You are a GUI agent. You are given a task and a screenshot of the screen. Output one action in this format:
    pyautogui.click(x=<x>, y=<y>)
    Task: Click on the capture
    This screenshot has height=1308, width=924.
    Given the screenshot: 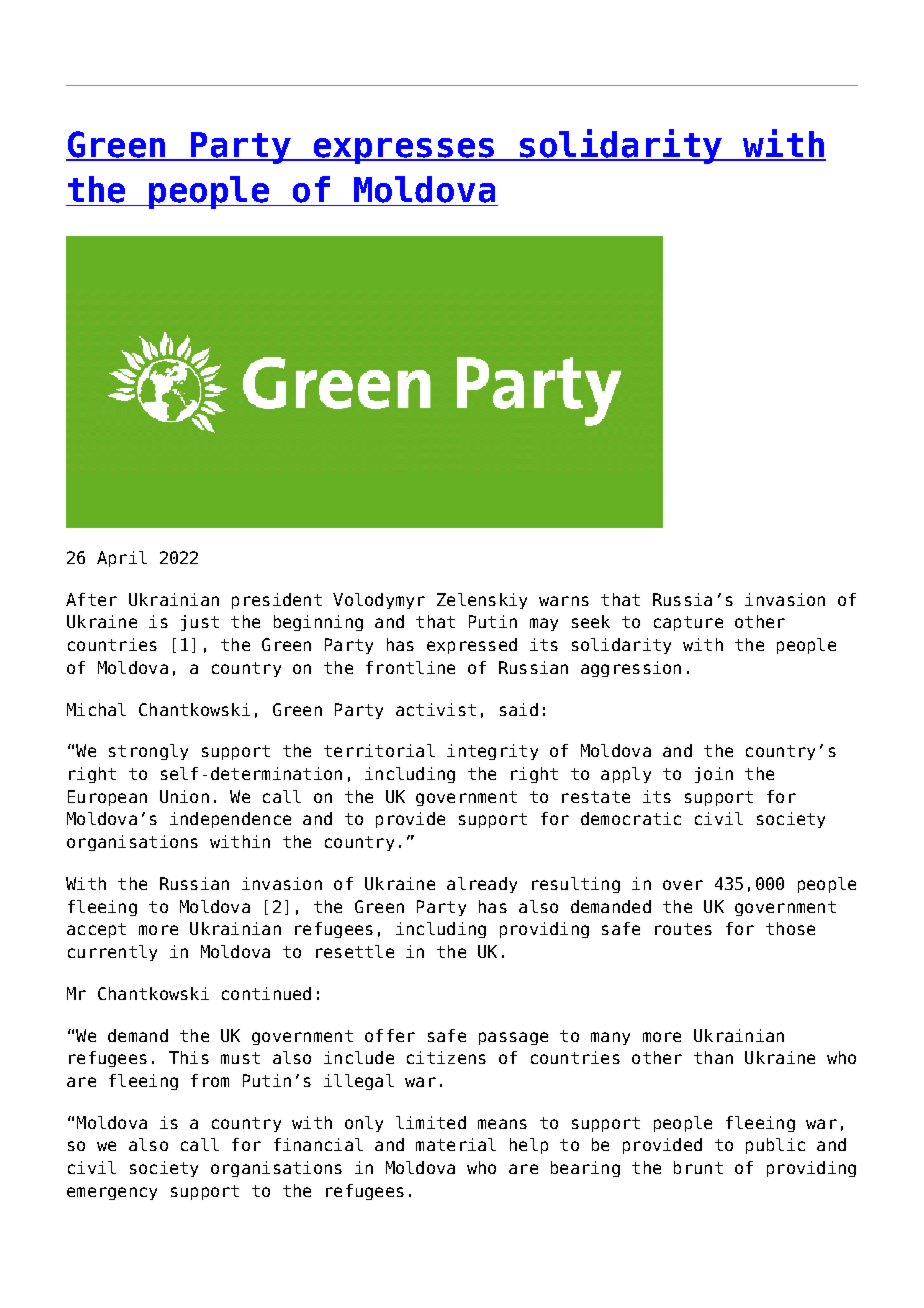 What is the action you would take?
    pyautogui.click(x=688, y=623)
